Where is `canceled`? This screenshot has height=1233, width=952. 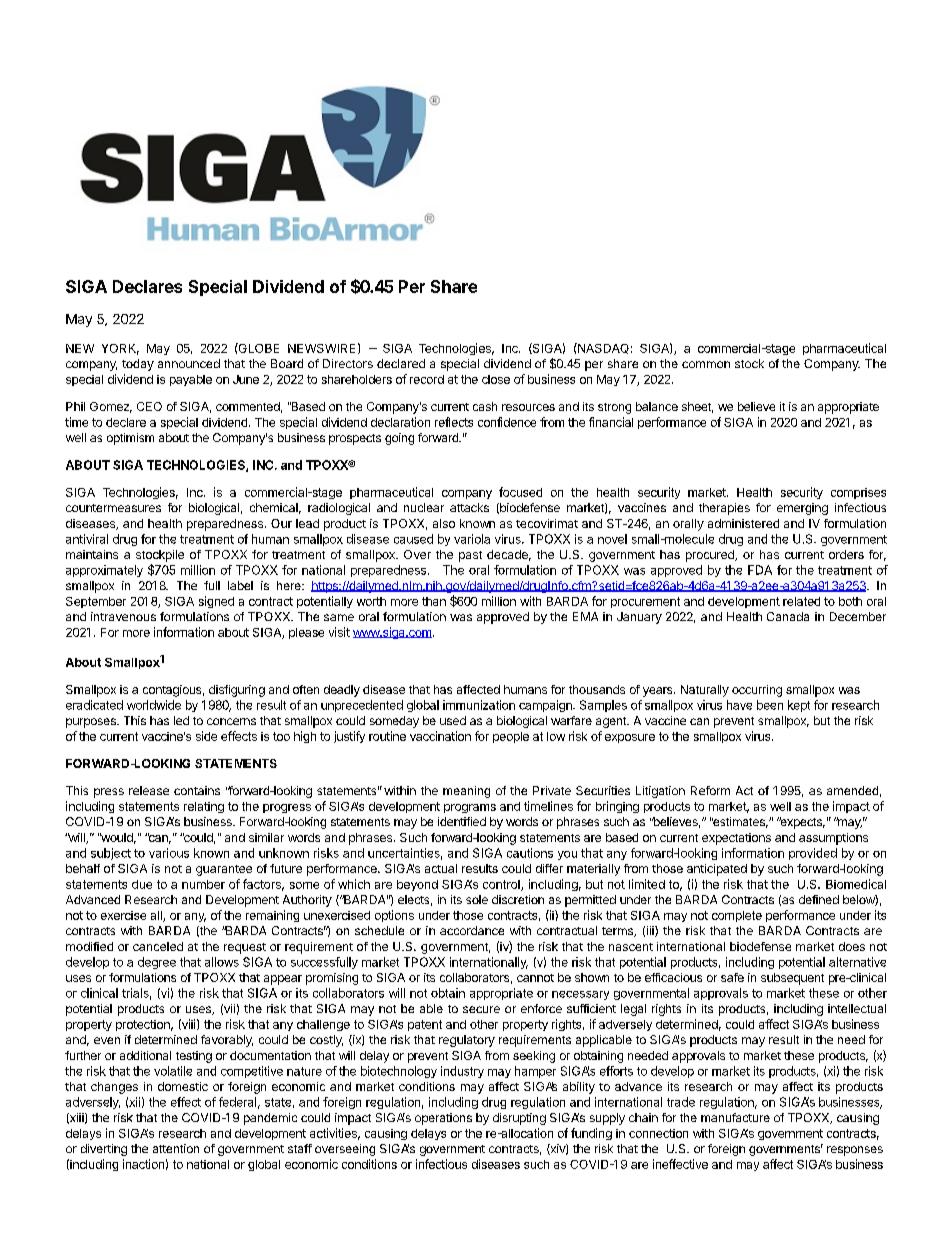
canceled is located at coordinates (158, 946).
